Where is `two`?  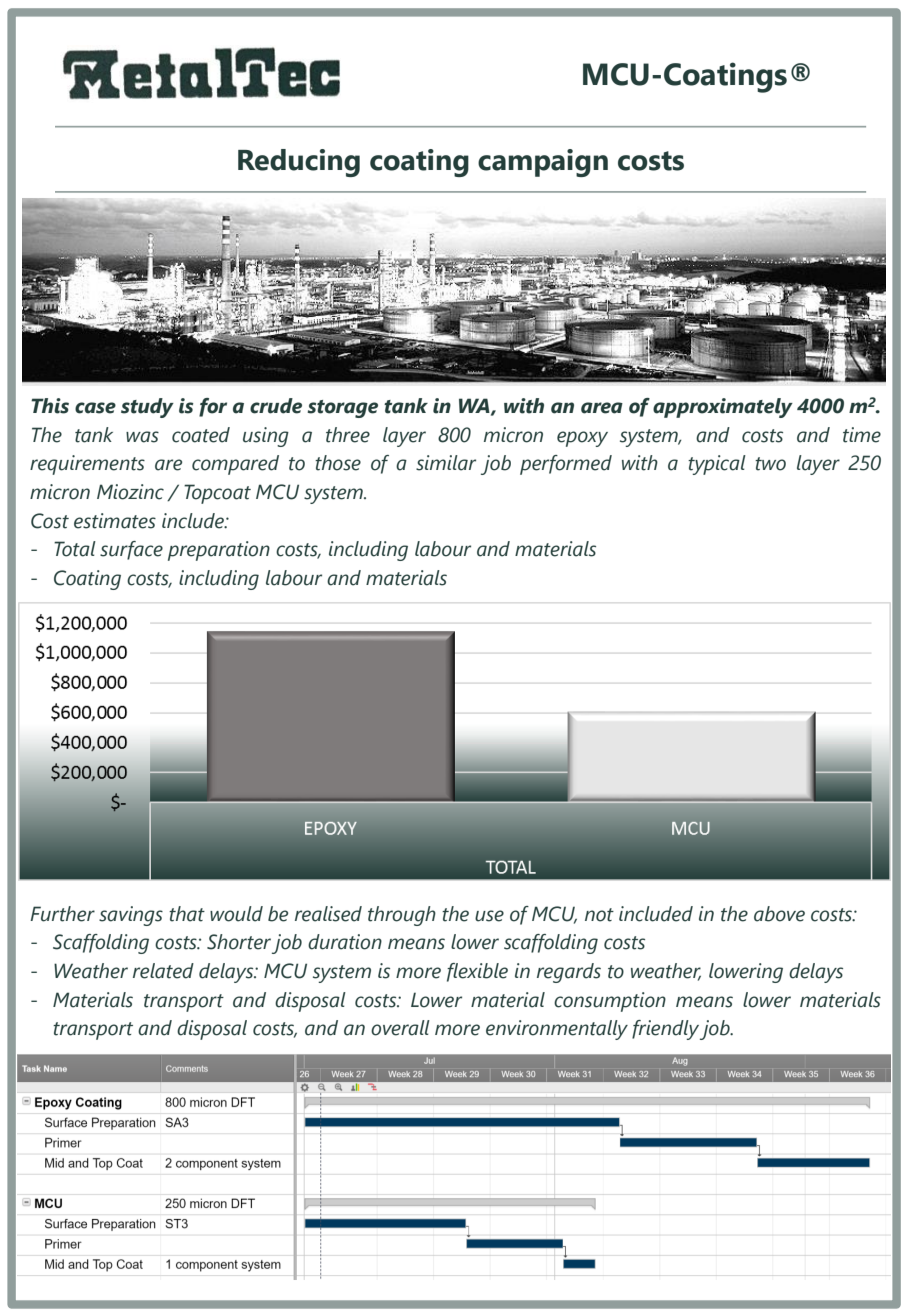
two is located at coordinates (770, 464).
